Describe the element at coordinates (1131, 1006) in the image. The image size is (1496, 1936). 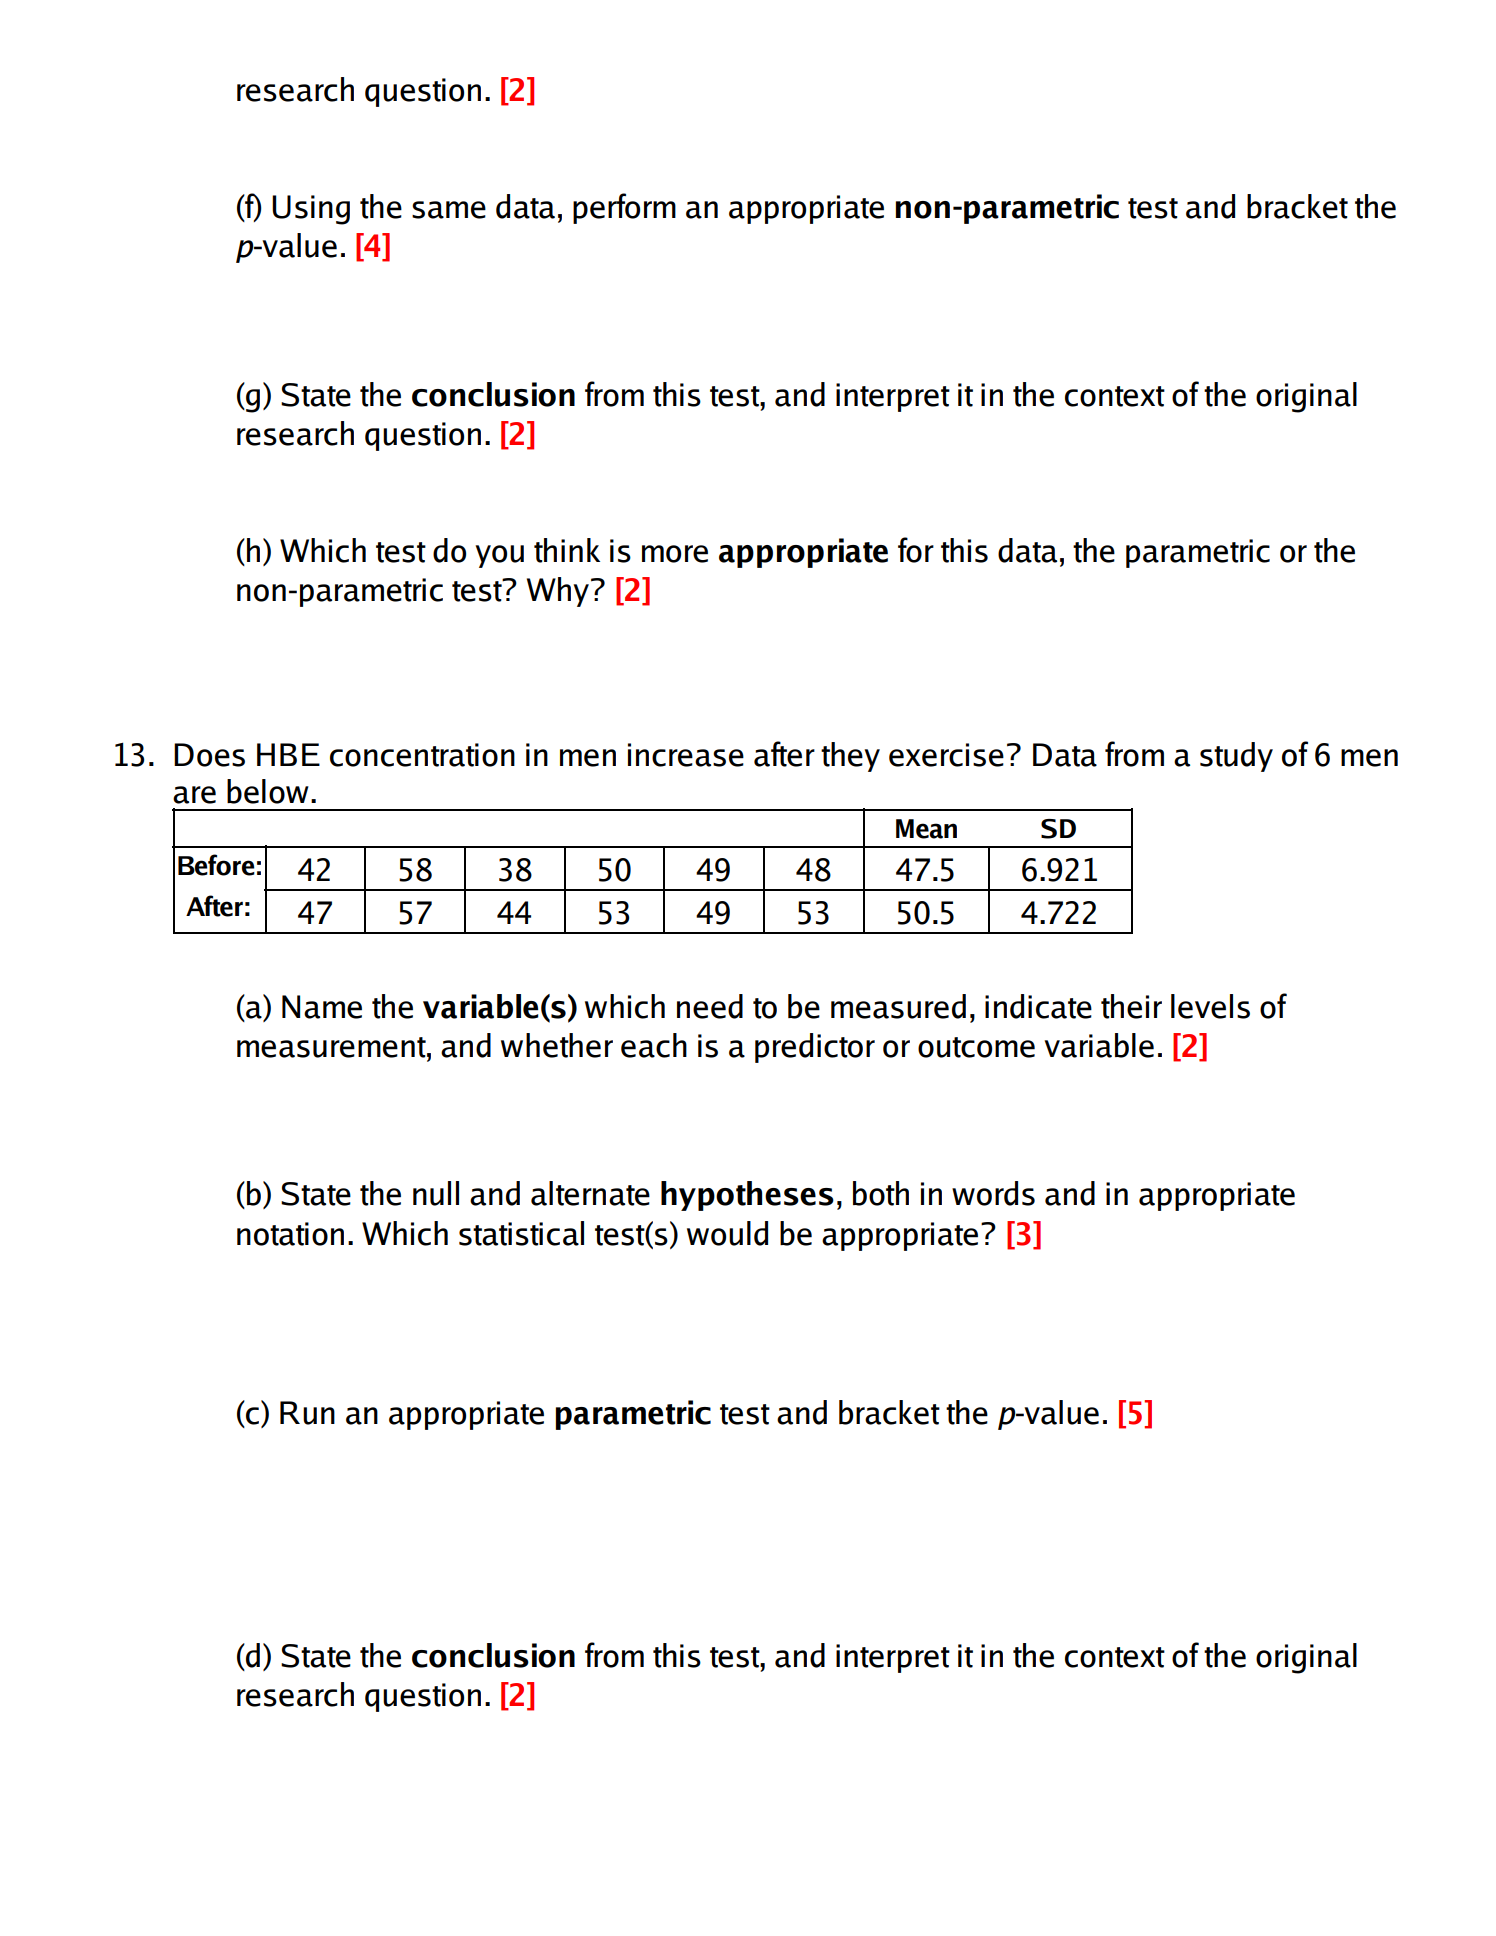
I see `their` at that location.
